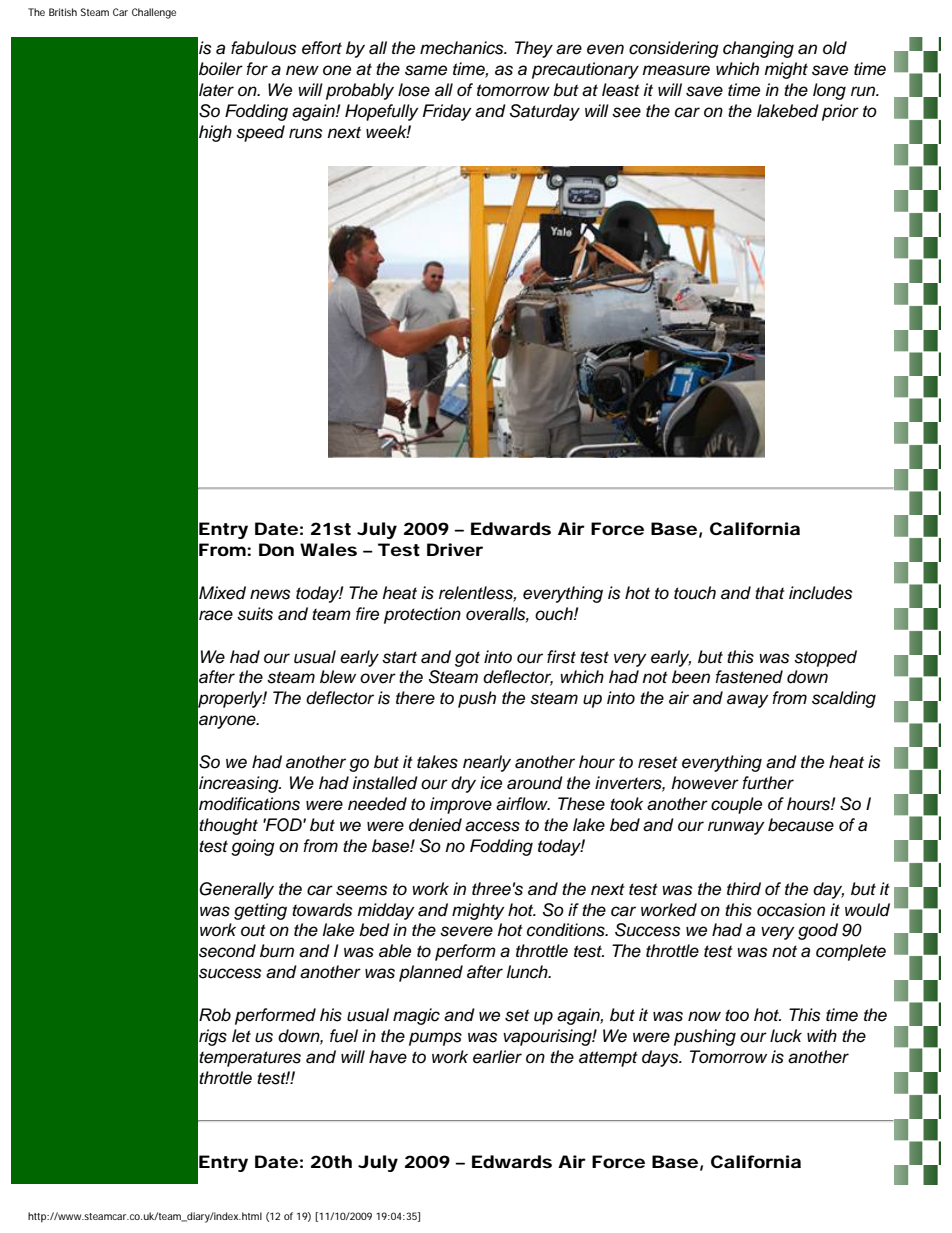 Image resolution: width=952 pixels, height=1233 pixels. Describe the element at coordinates (154, 13) in the screenshot. I see `Challenge` at that location.
